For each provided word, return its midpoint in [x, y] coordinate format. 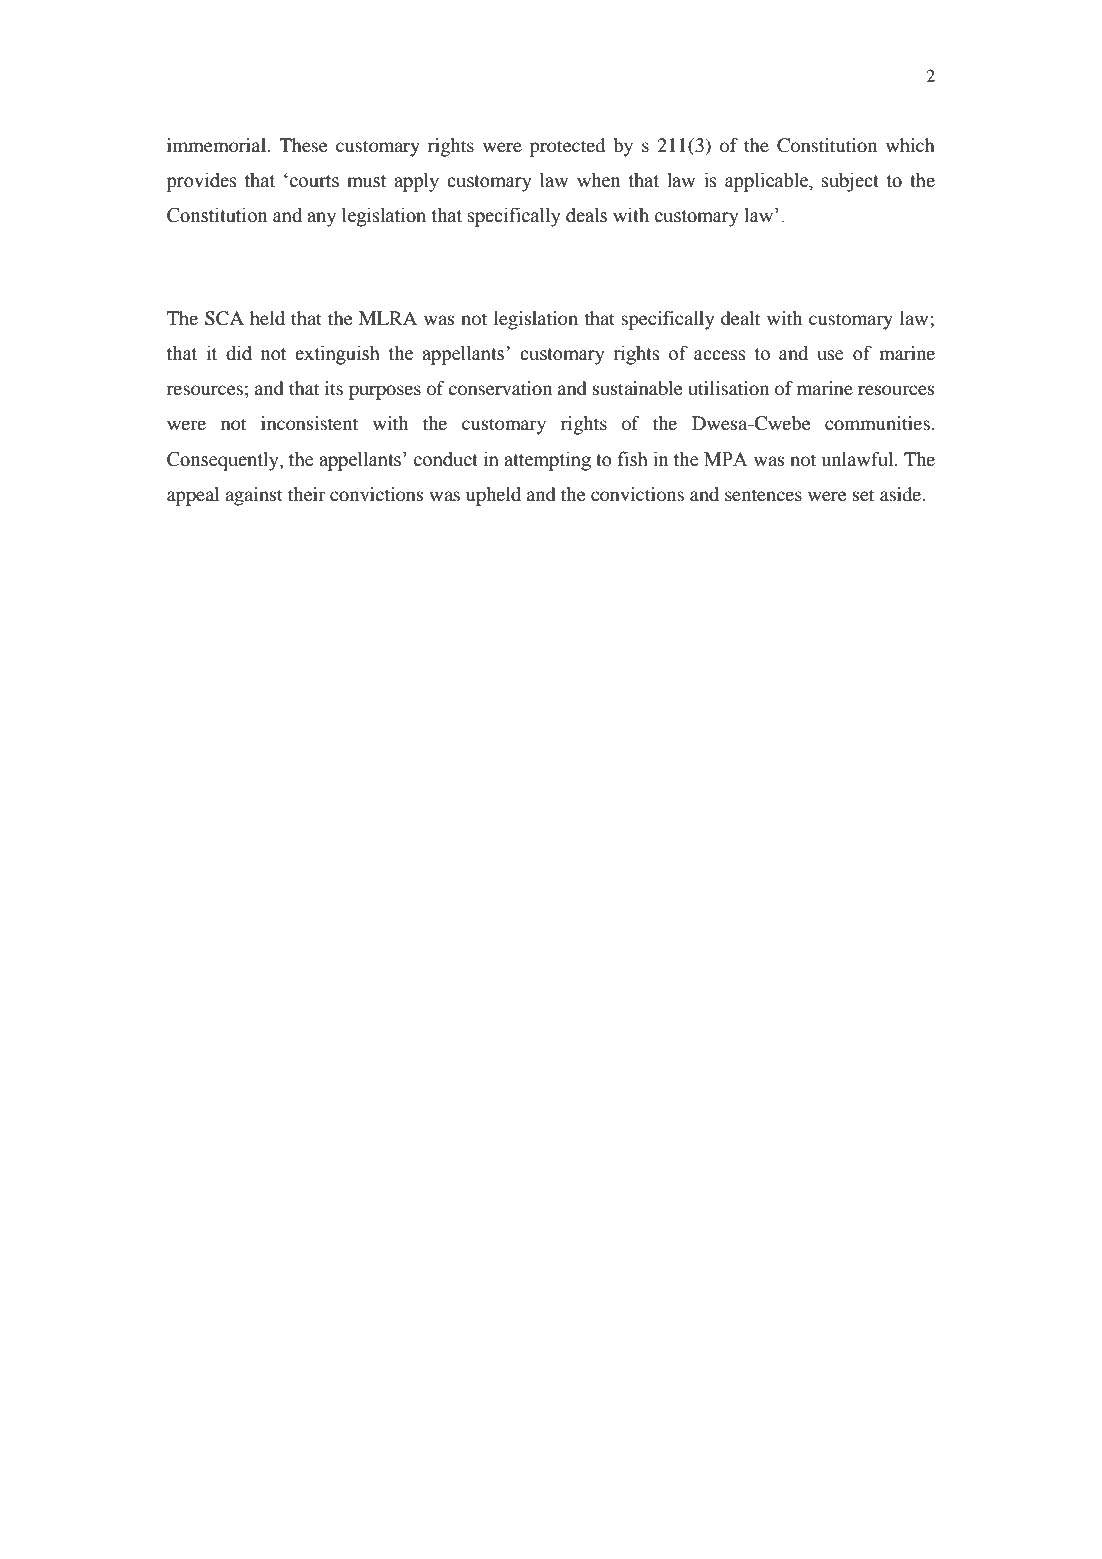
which [910, 145]
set [863, 495]
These [303, 145]
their [307, 494]
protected [567, 147]
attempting [547, 461]
